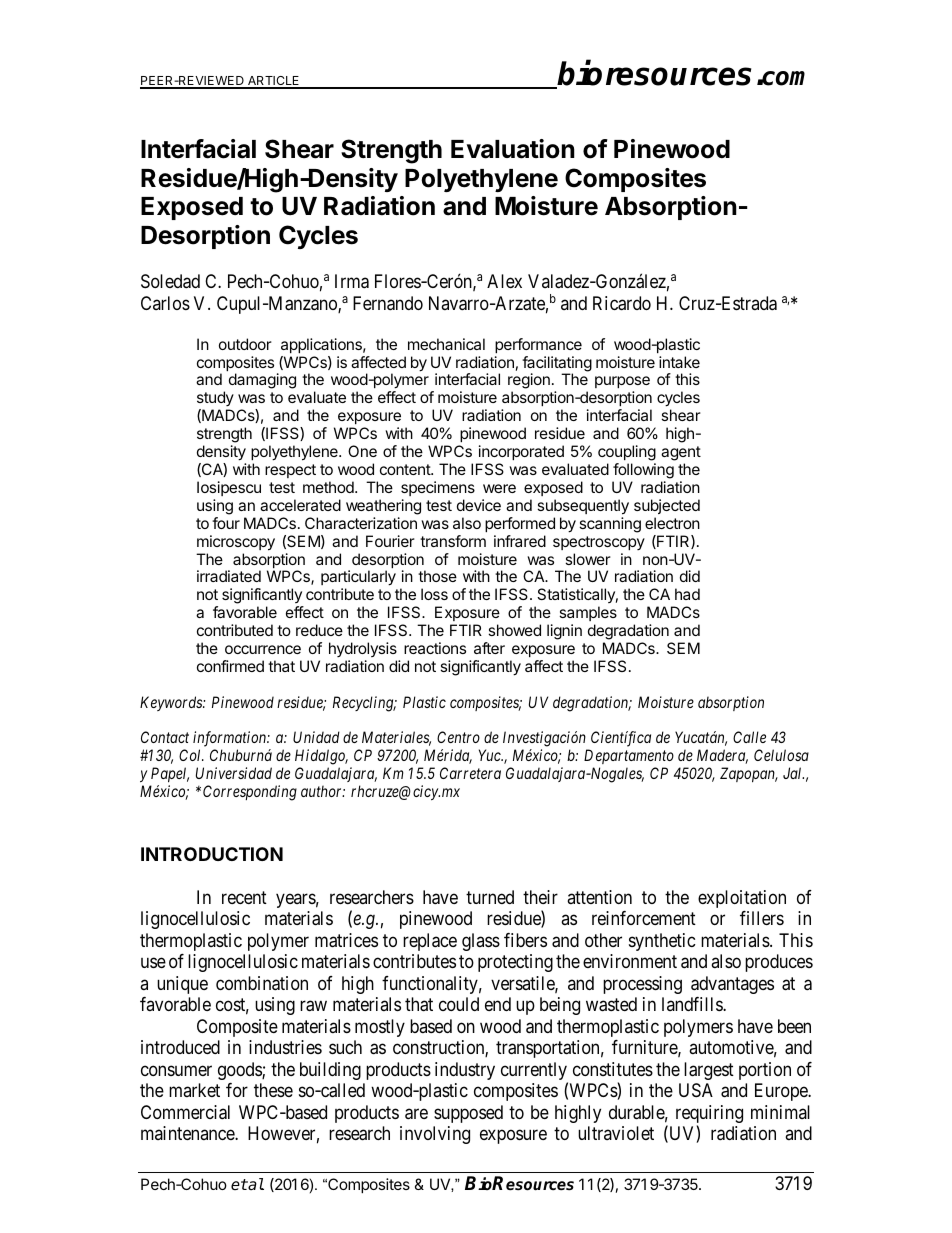  Describe the element at coordinates (468, 1114) in the image. I see `supposed` at that location.
